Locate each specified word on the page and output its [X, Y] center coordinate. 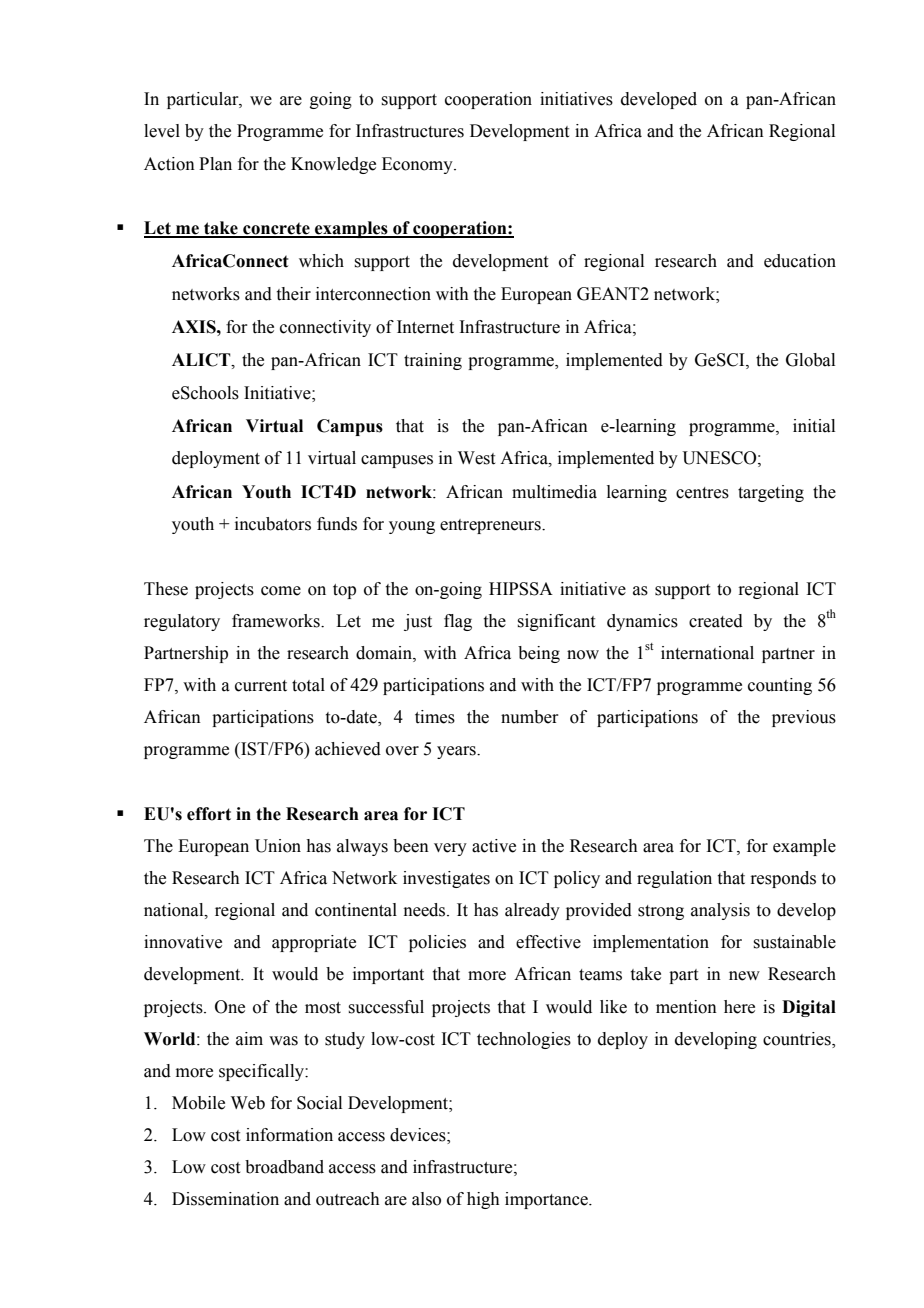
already [532, 911]
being [539, 654]
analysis [720, 911]
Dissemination [225, 1199]
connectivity [325, 328]
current [261, 686]
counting [780, 686]
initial [814, 426]
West [476, 458]
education [800, 261]
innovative [183, 942]
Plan [215, 164]
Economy [418, 165]
